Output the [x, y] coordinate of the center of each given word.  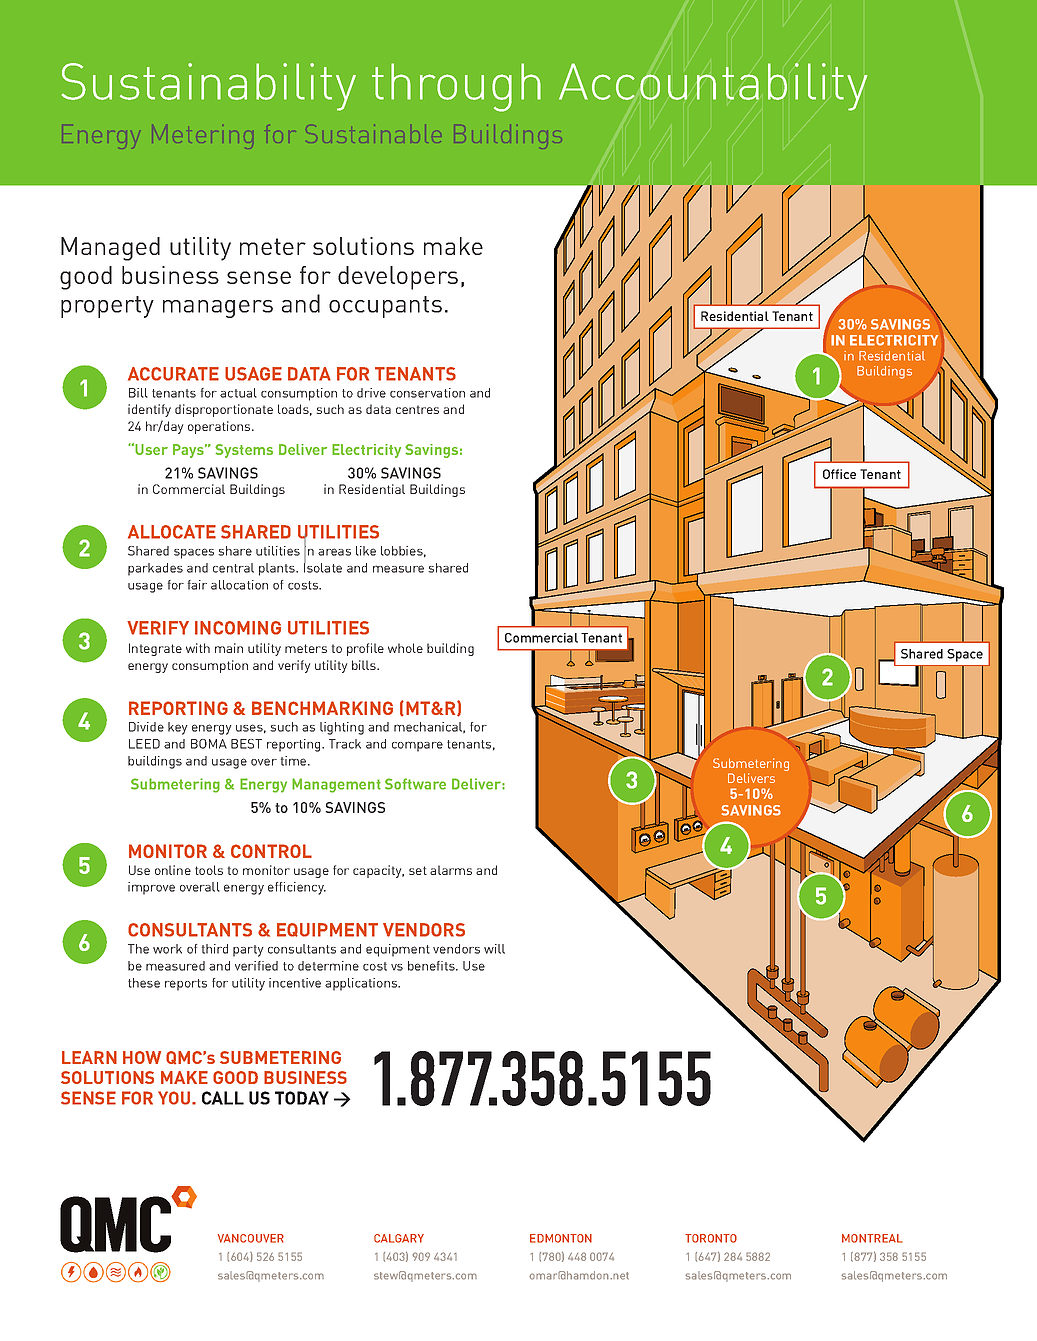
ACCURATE [173, 374]
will [494, 949]
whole [405, 648]
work [167, 949]
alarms [451, 870]
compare [417, 746]
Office [839, 474]
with [198, 648]
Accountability [713, 87]
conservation [427, 393]
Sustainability [209, 87]
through [456, 87]
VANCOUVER [251, 1238]
